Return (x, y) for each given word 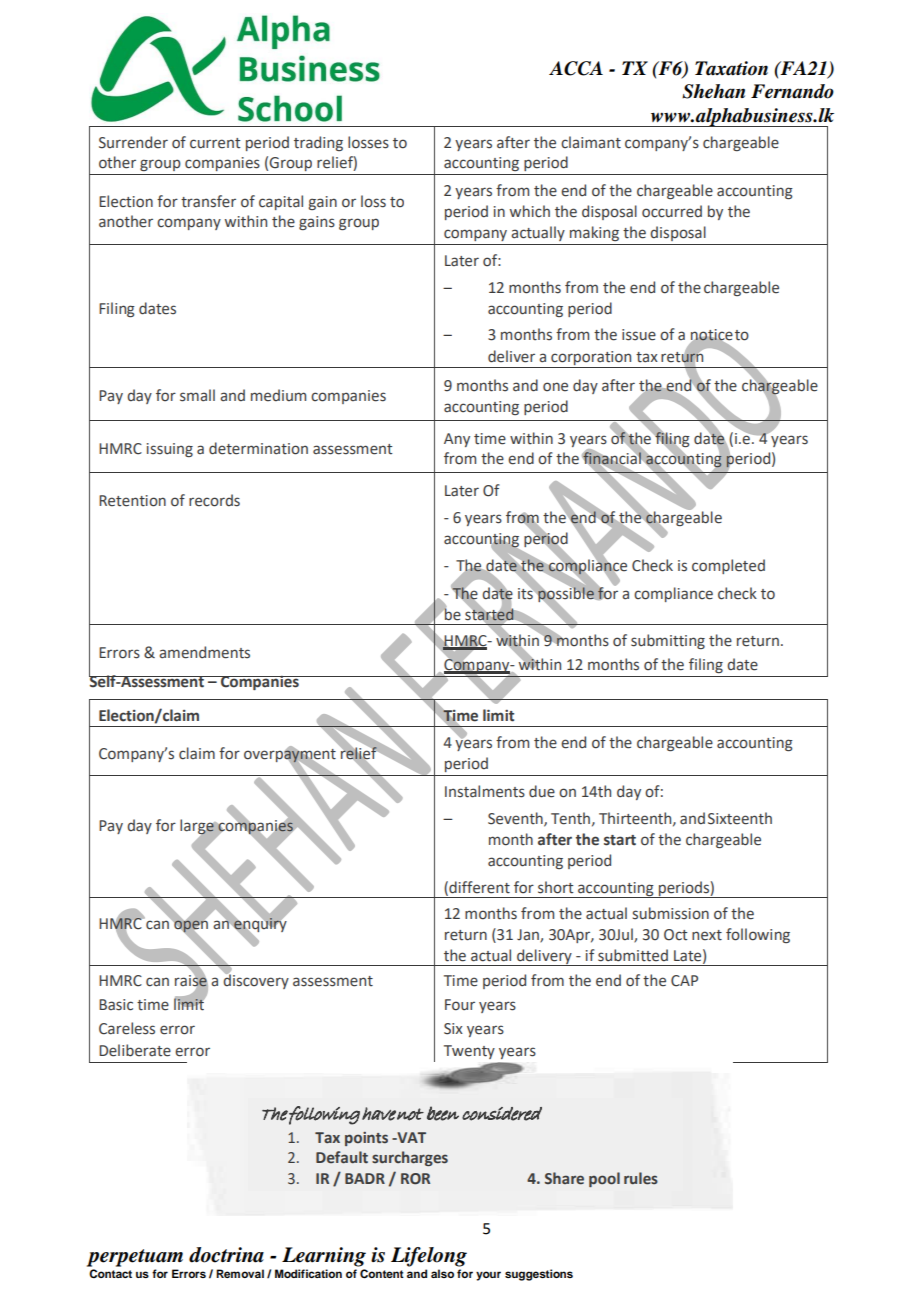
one (555, 387)
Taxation (731, 68)
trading (318, 143)
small (197, 395)
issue (639, 335)
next (707, 935)
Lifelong (429, 1257)
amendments (204, 652)
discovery (256, 980)
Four (460, 1005)
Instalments (485, 791)
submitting (668, 641)
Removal (240, 1273)
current (215, 143)
